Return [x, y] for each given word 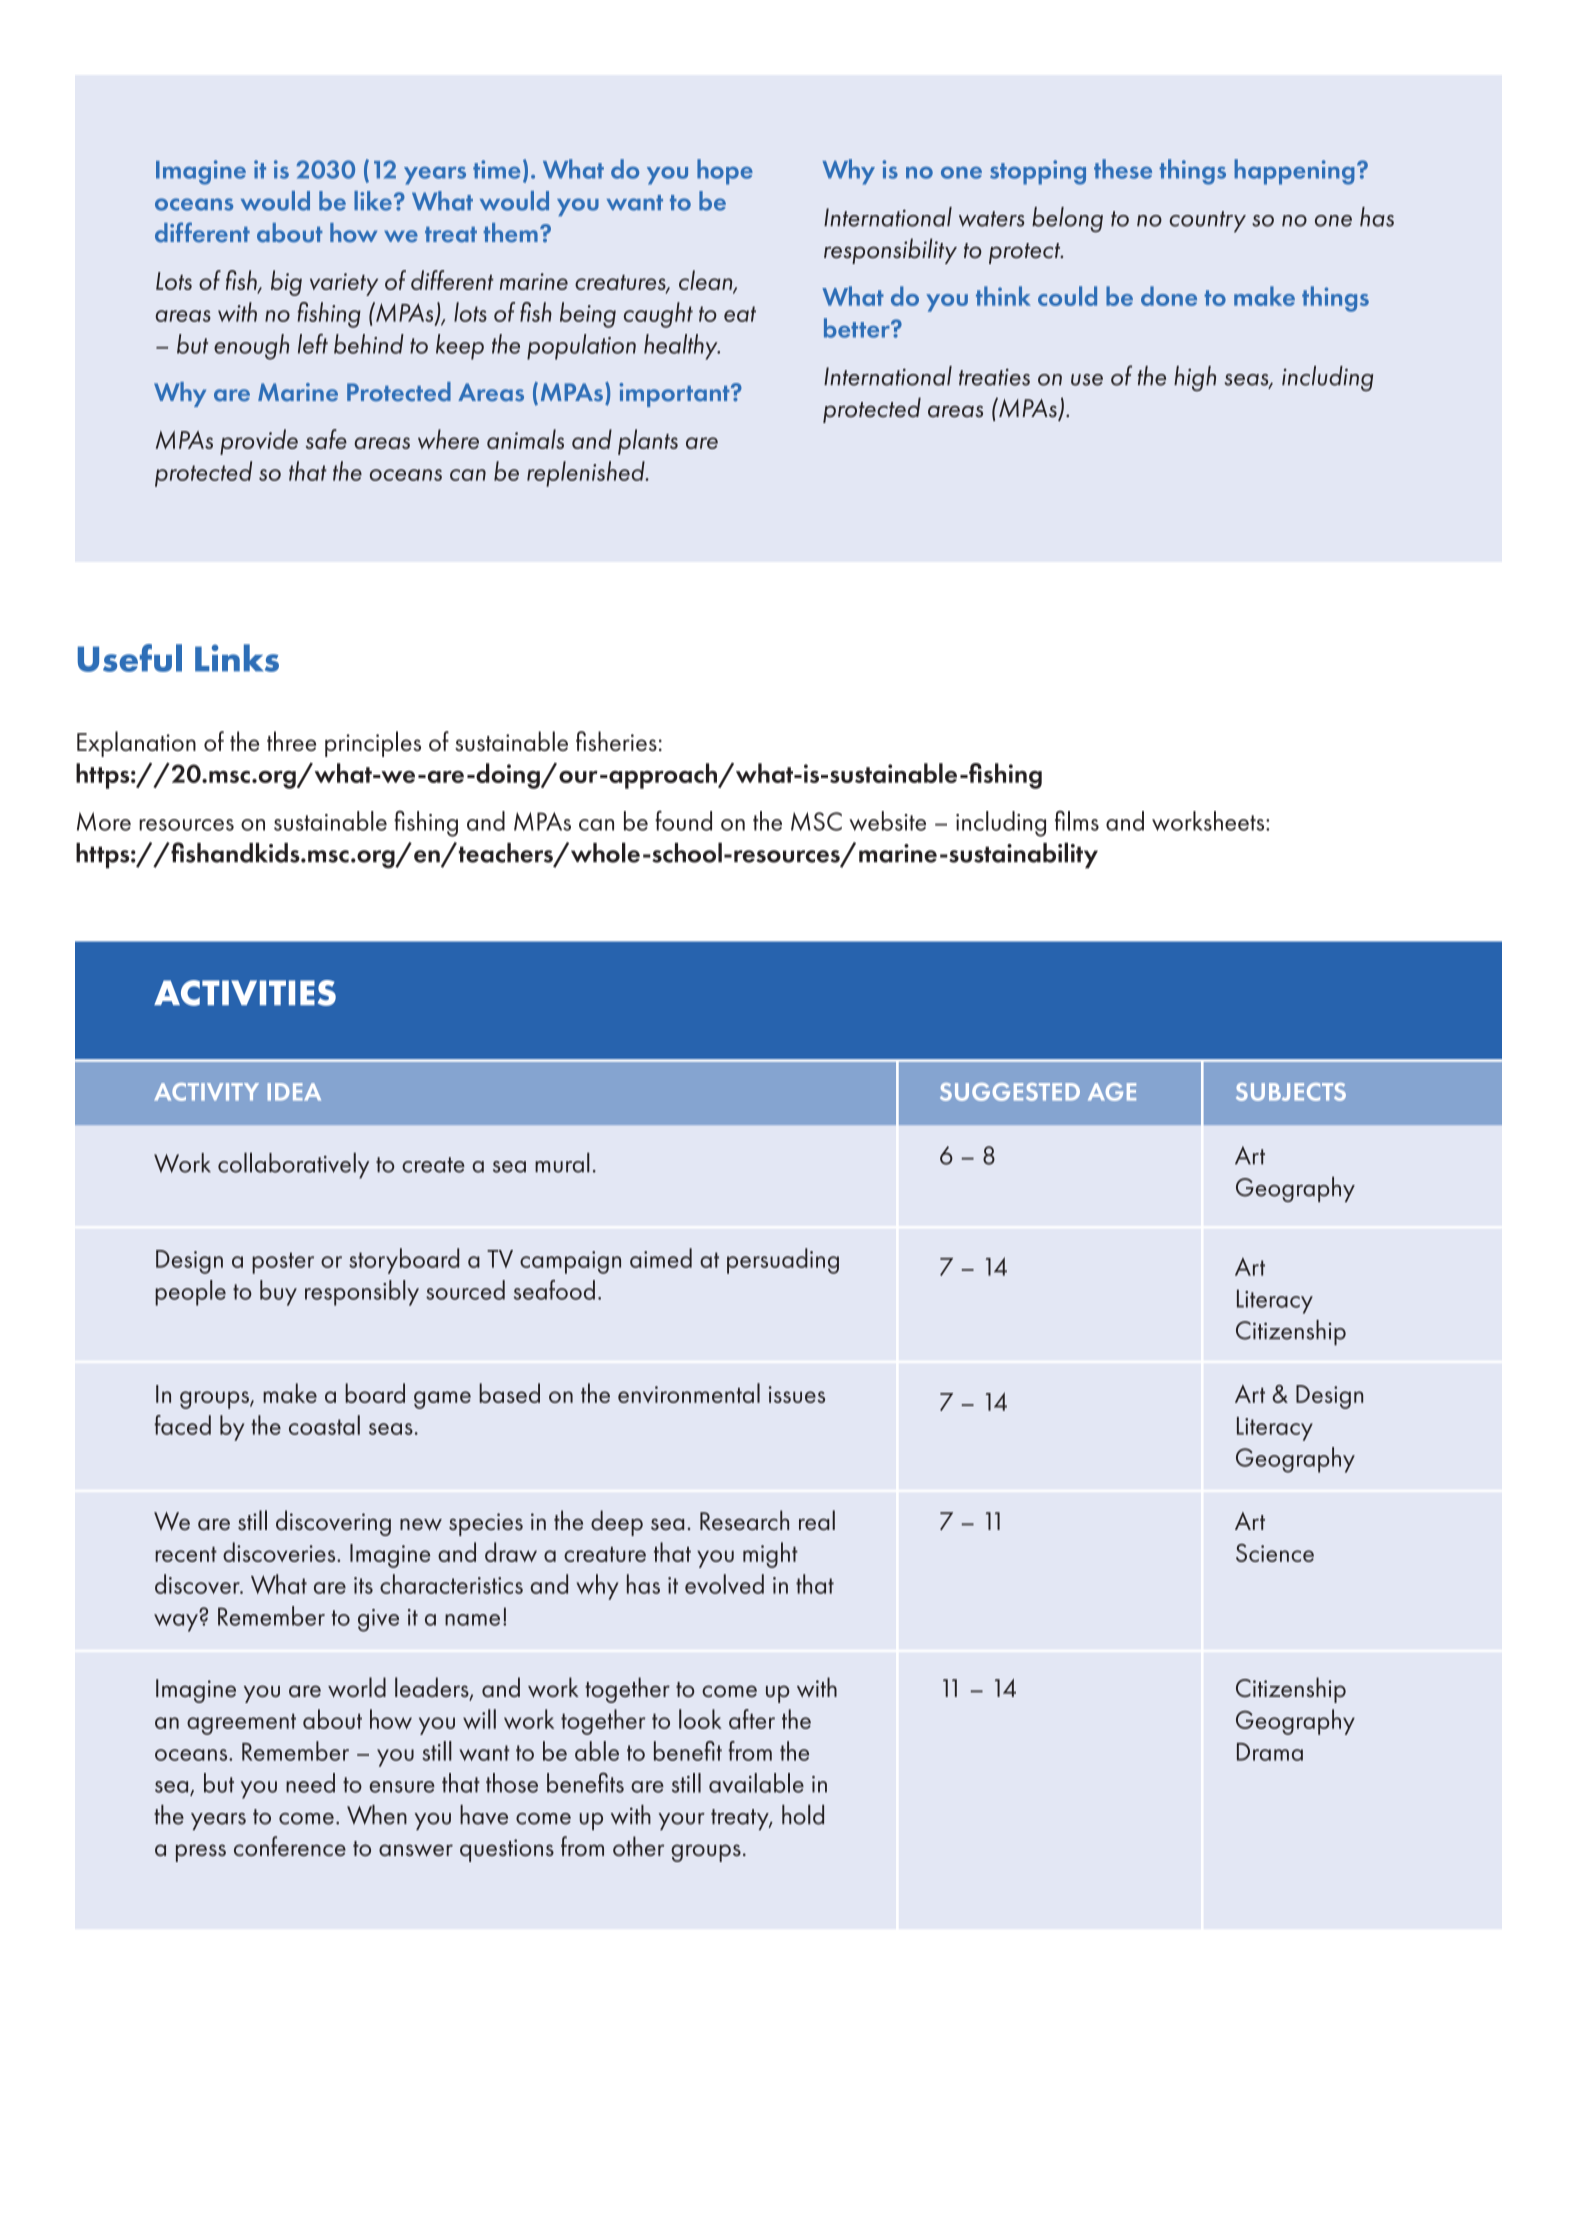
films [1077, 820]
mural [562, 1162]
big [286, 283]
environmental [689, 1393]
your [681, 1821]
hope [725, 172]
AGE [1112, 1092]
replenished [587, 474]
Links [237, 658]
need [310, 1783]
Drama [1270, 1752]
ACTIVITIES [245, 993]
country [1207, 222]
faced [182, 1425]
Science [1275, 1553]
